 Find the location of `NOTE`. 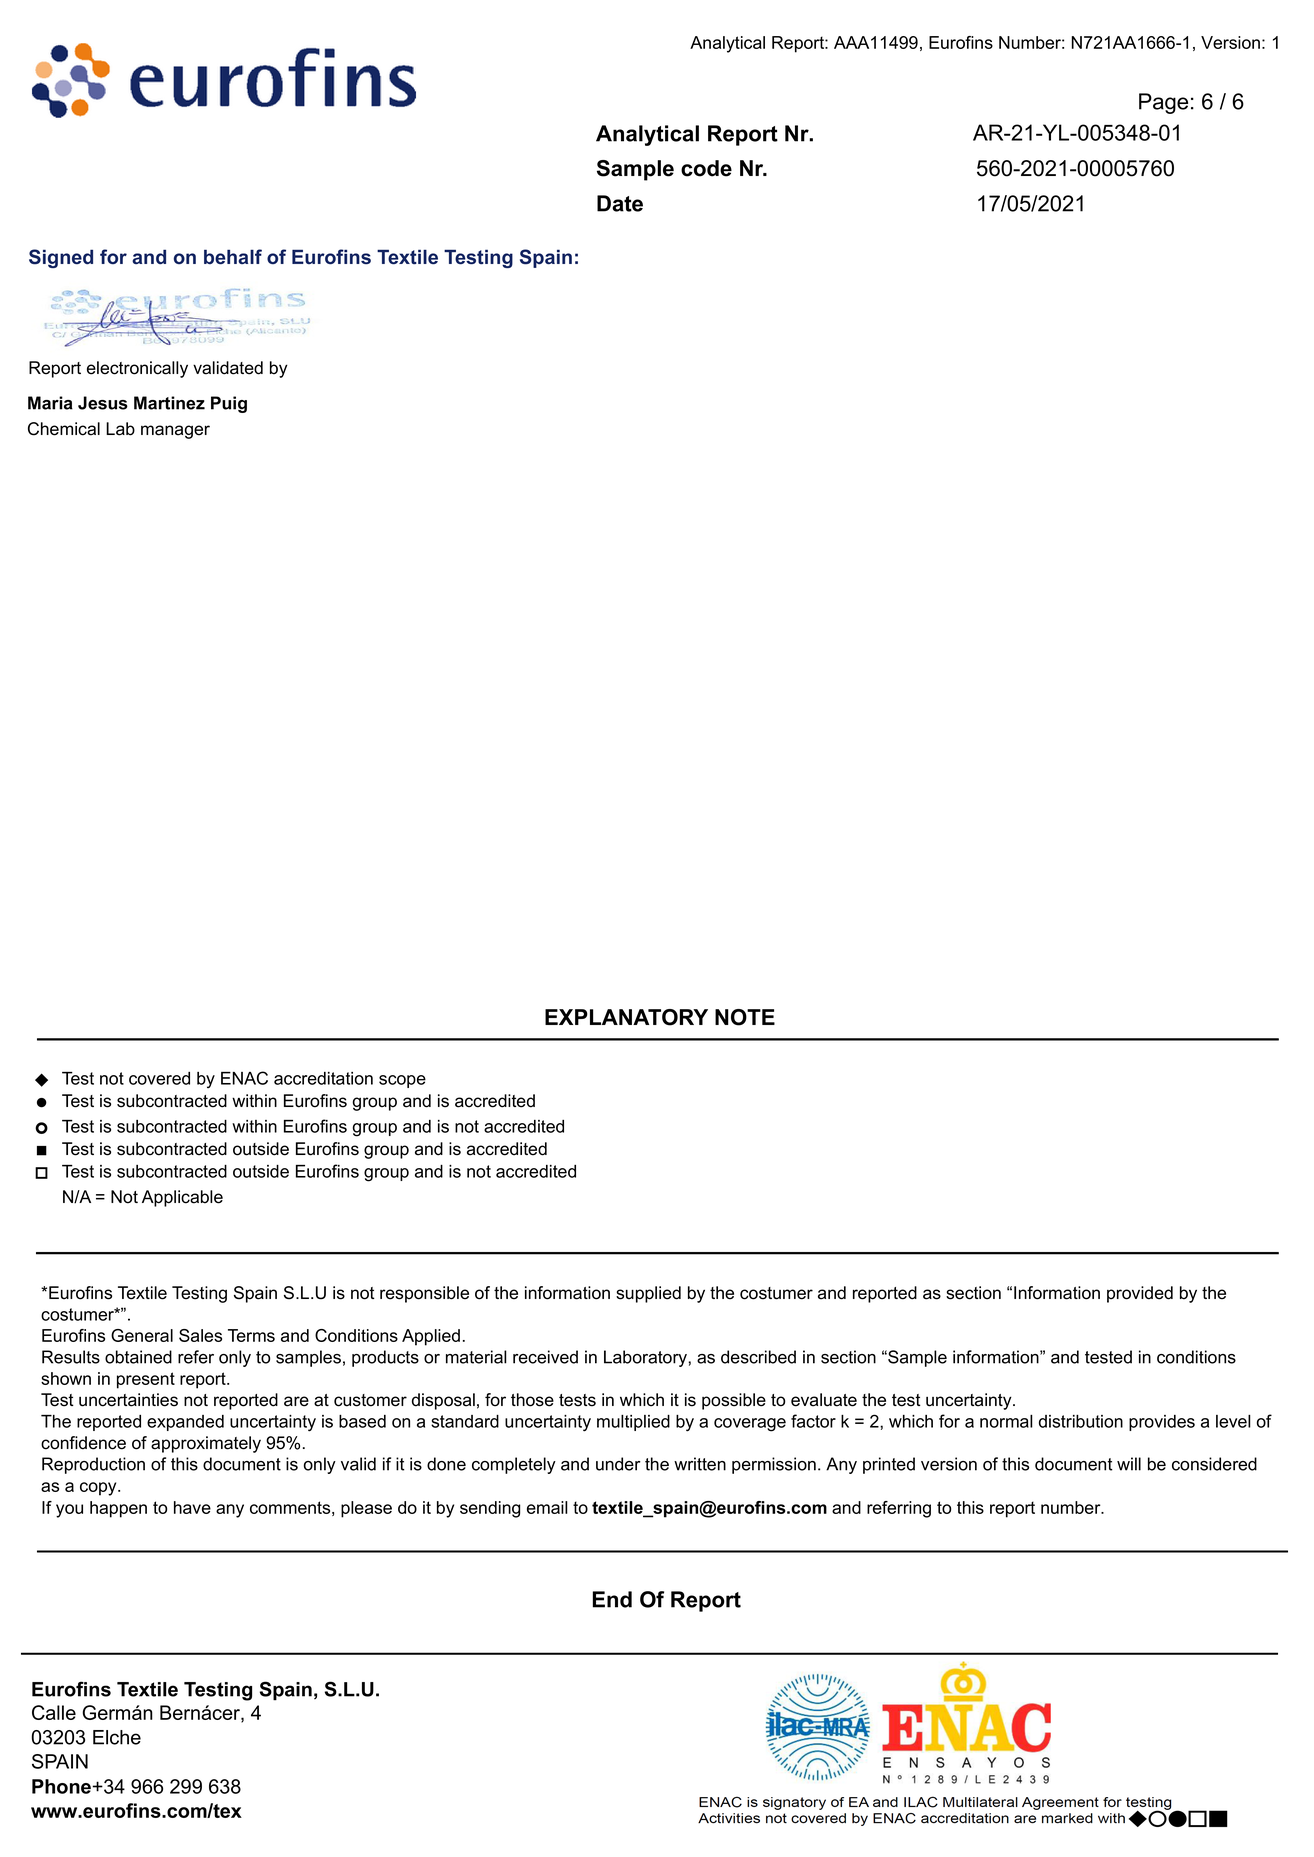

NOTE is located at coordinates (745, 1017).
